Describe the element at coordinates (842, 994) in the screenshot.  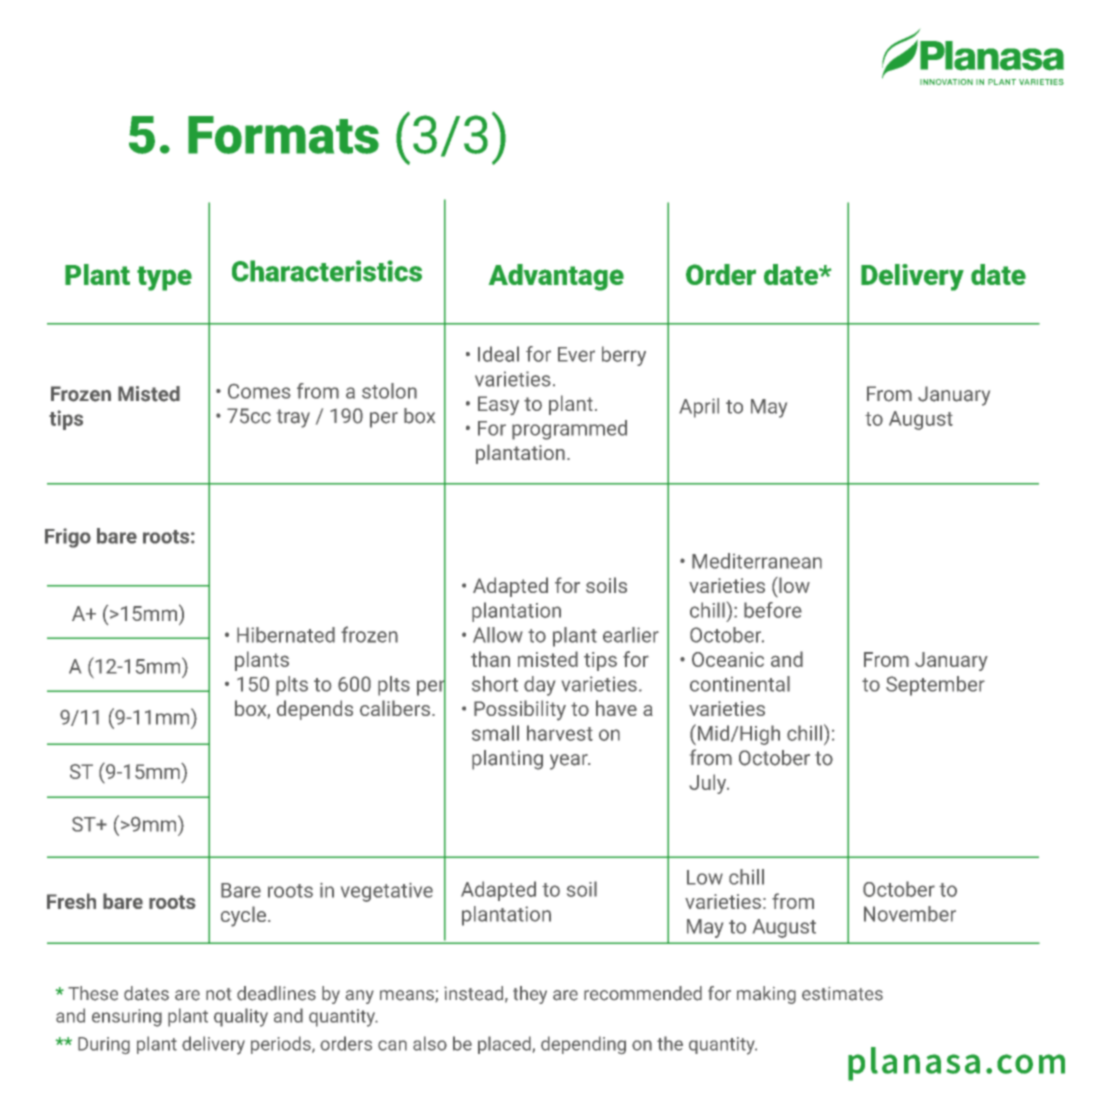
I see `estimates` at that location.
